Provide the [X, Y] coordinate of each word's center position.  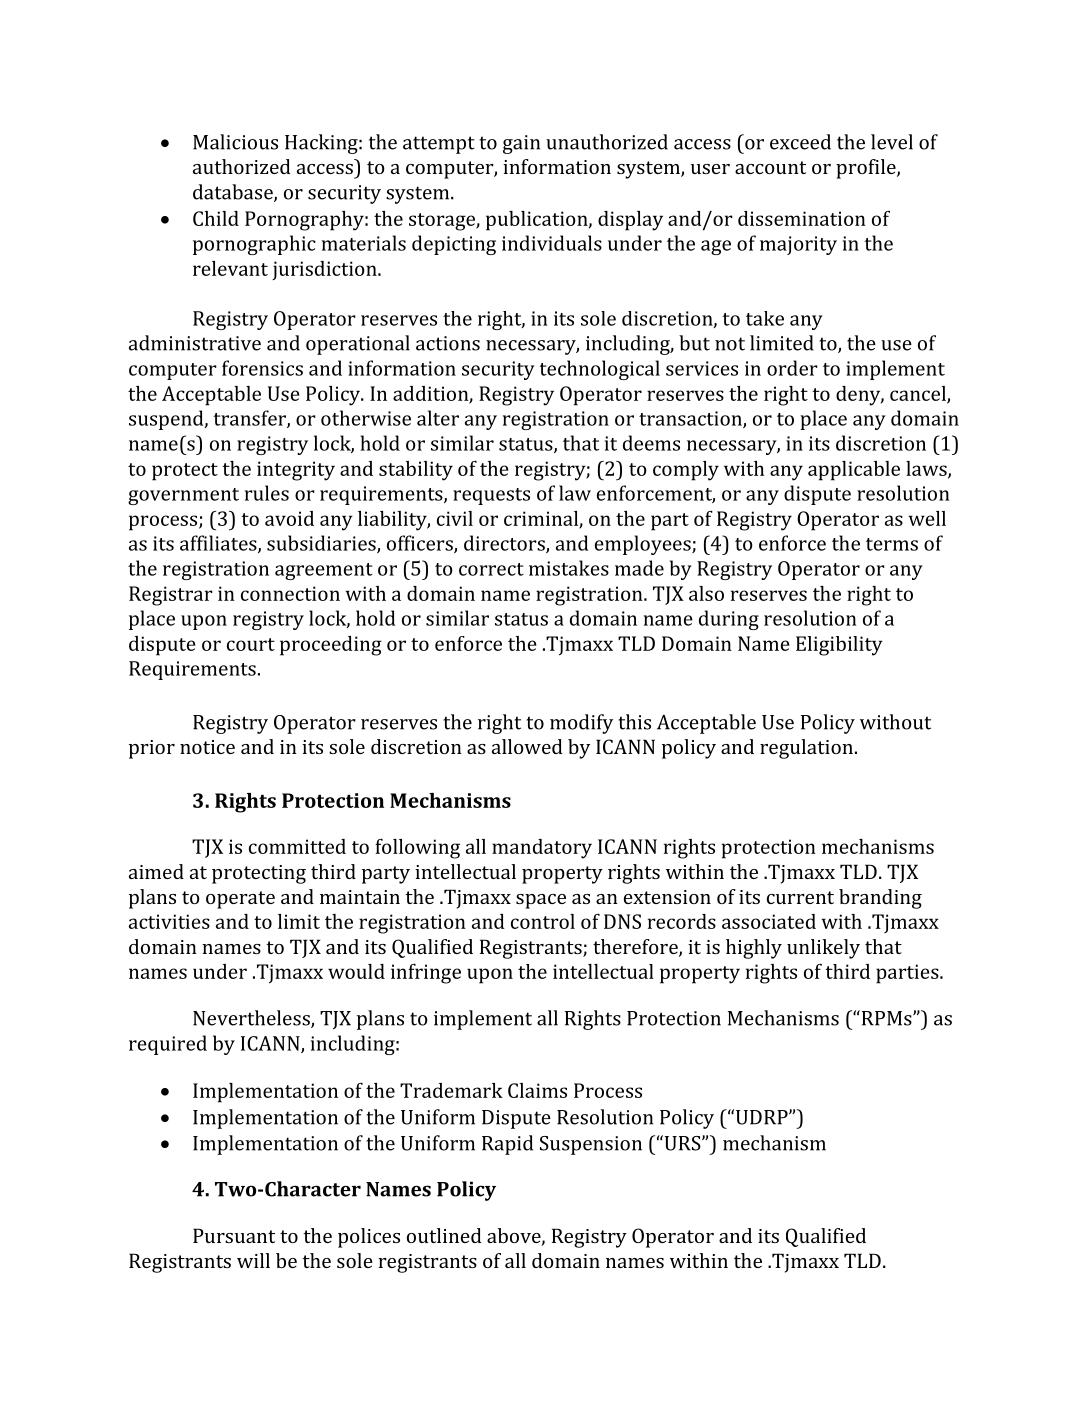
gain [521, 144]
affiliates [219, 544]
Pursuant [234, 1235]
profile [867, 169]
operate [240, 900]
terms [892, 544]
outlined [444, 1235]
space [541, 901]
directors [505, 544]
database [234, 193]
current [800, 897]
